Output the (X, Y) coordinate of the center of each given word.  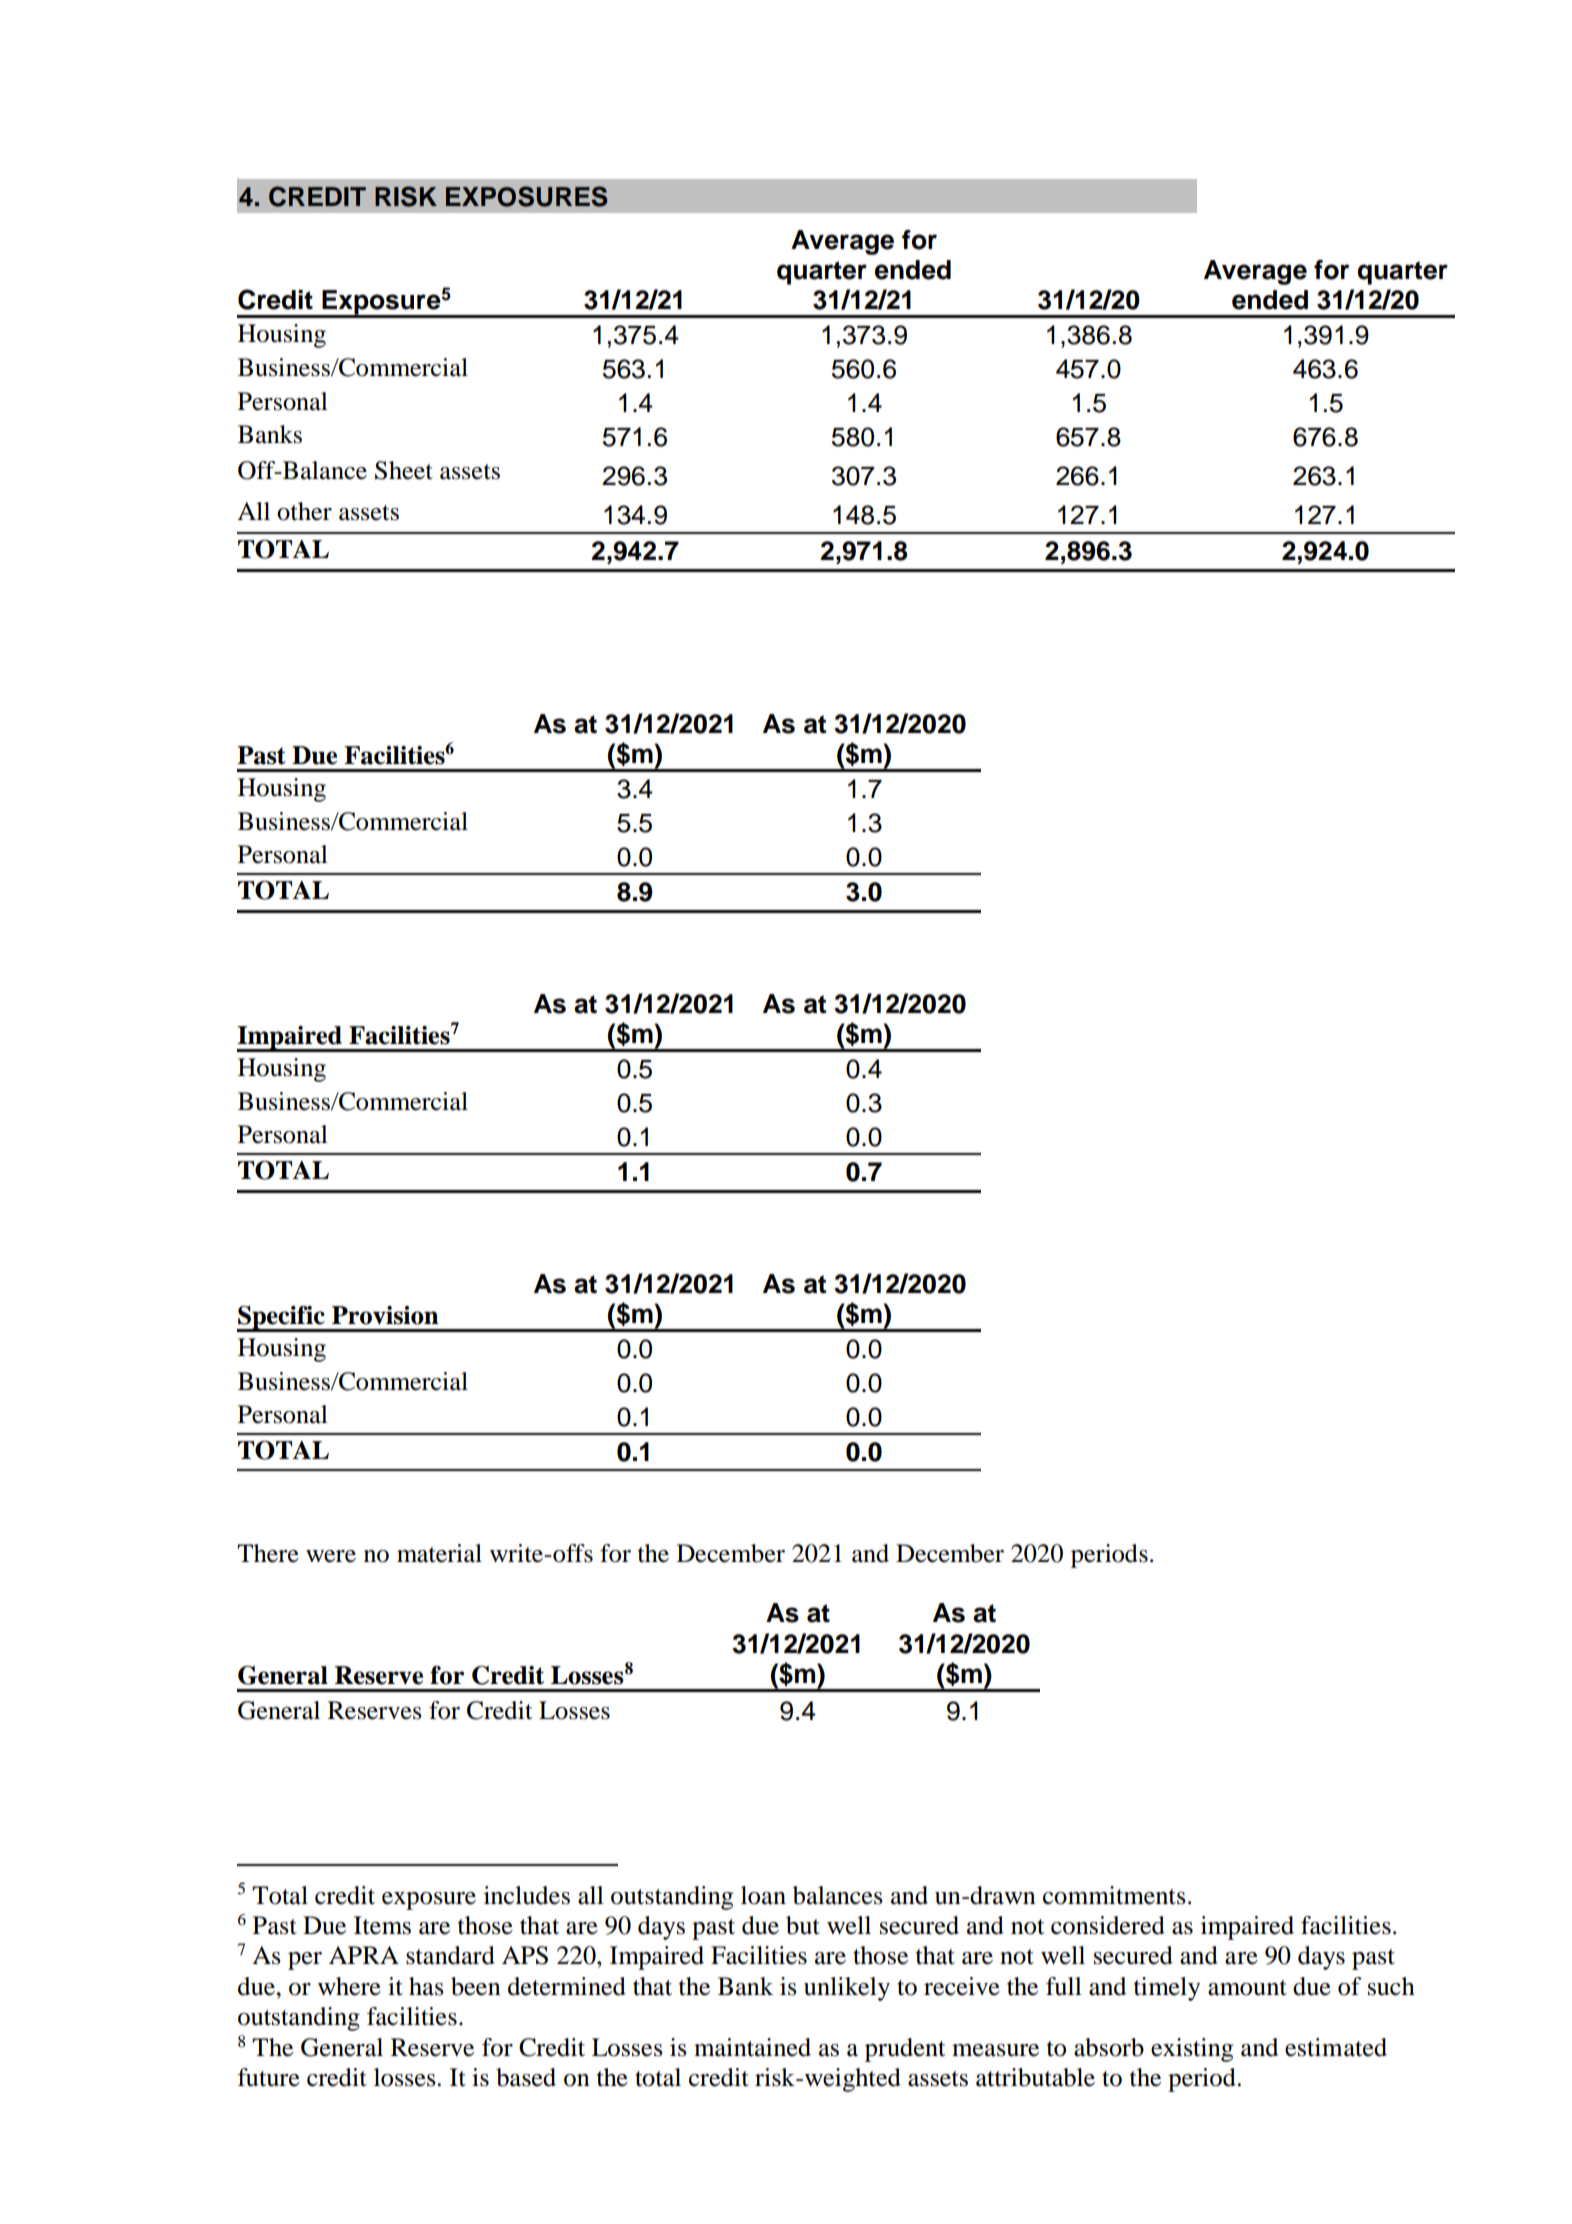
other (304, 511)
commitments (1114, 1895)
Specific (282, 1319)
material (439, 1553)
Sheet (404, 470)
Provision (385, 1315)
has (426, 1986)
